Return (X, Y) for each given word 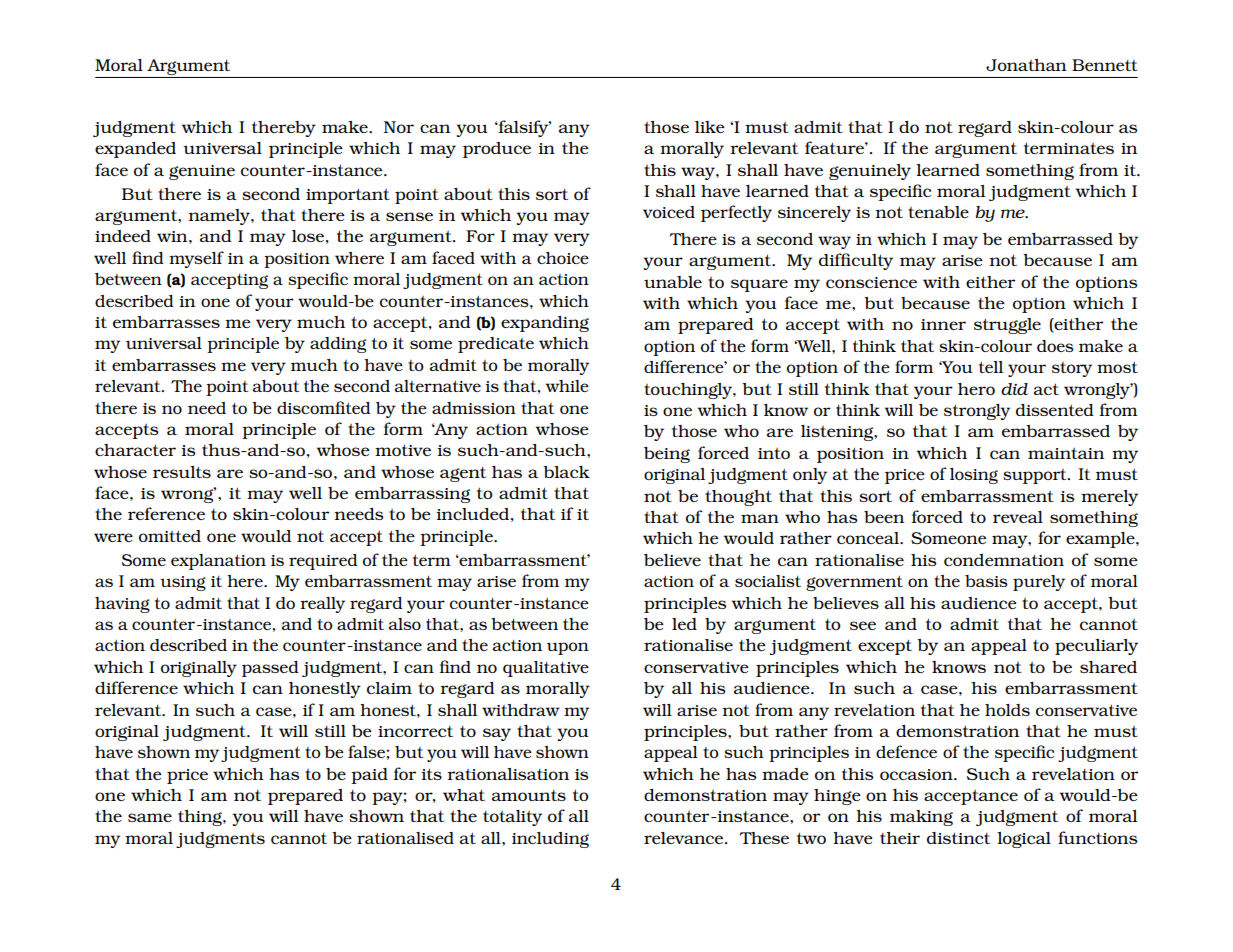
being (667, 455)
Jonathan (1026, 65)
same (150, 817)
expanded (135, 150)
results (182, 472)
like (709, 127)
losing (974, 476)
